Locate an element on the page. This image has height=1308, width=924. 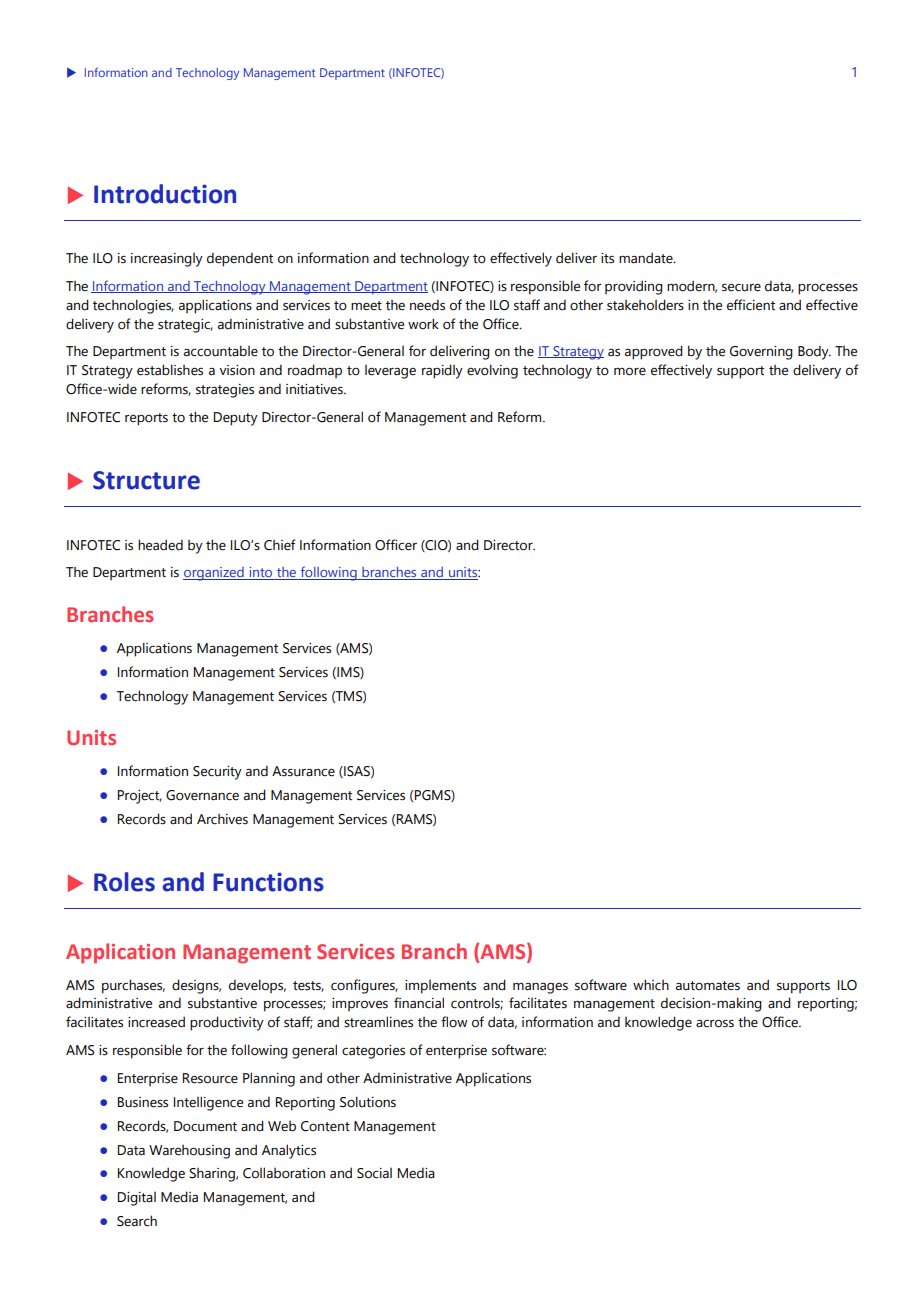
Social is located at coordinates (374, 1173).
